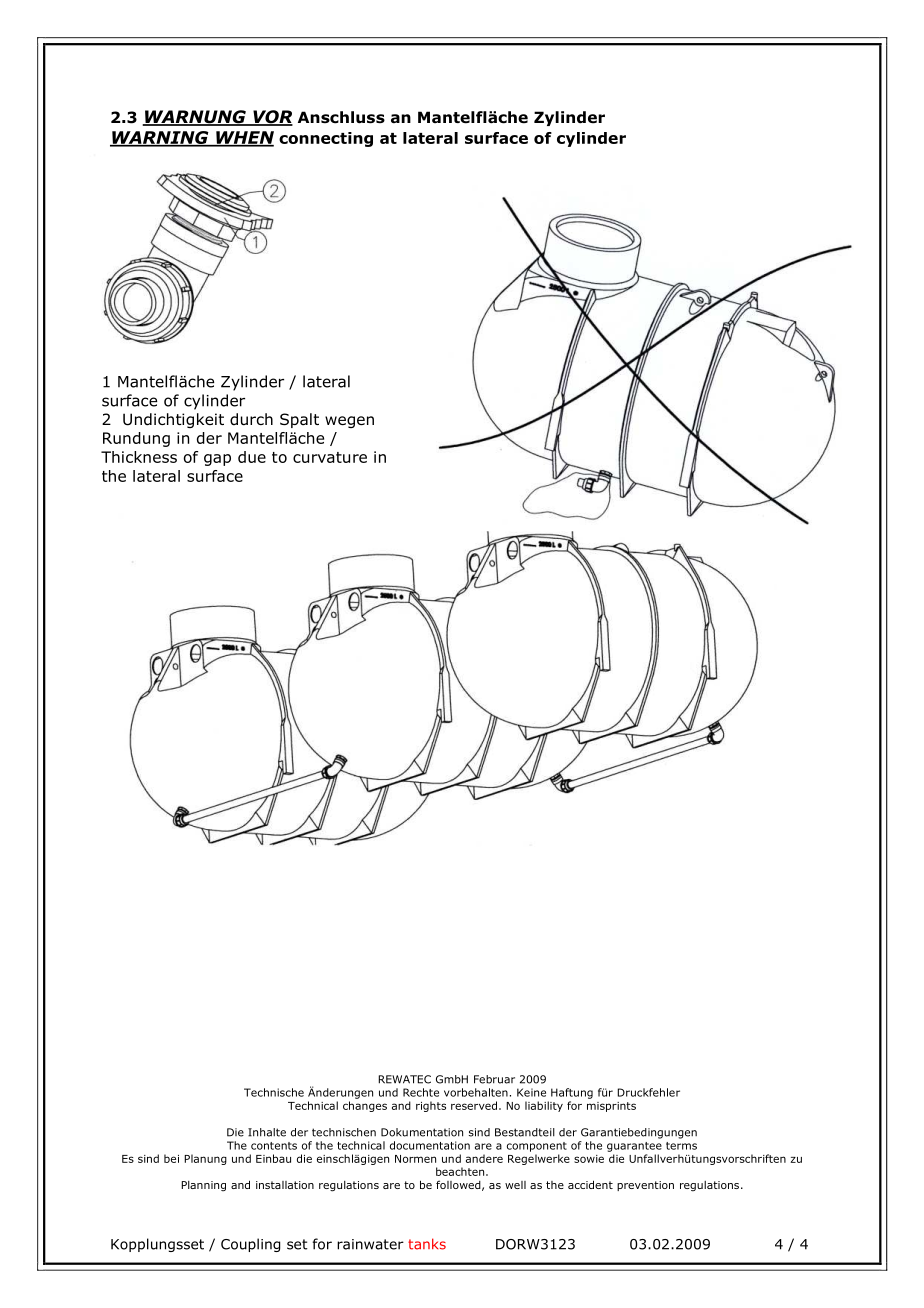 The image size is (924, 1308). Describe the element at coordinates (267, 1132) in the image. I see `Inhalte` at that location.
